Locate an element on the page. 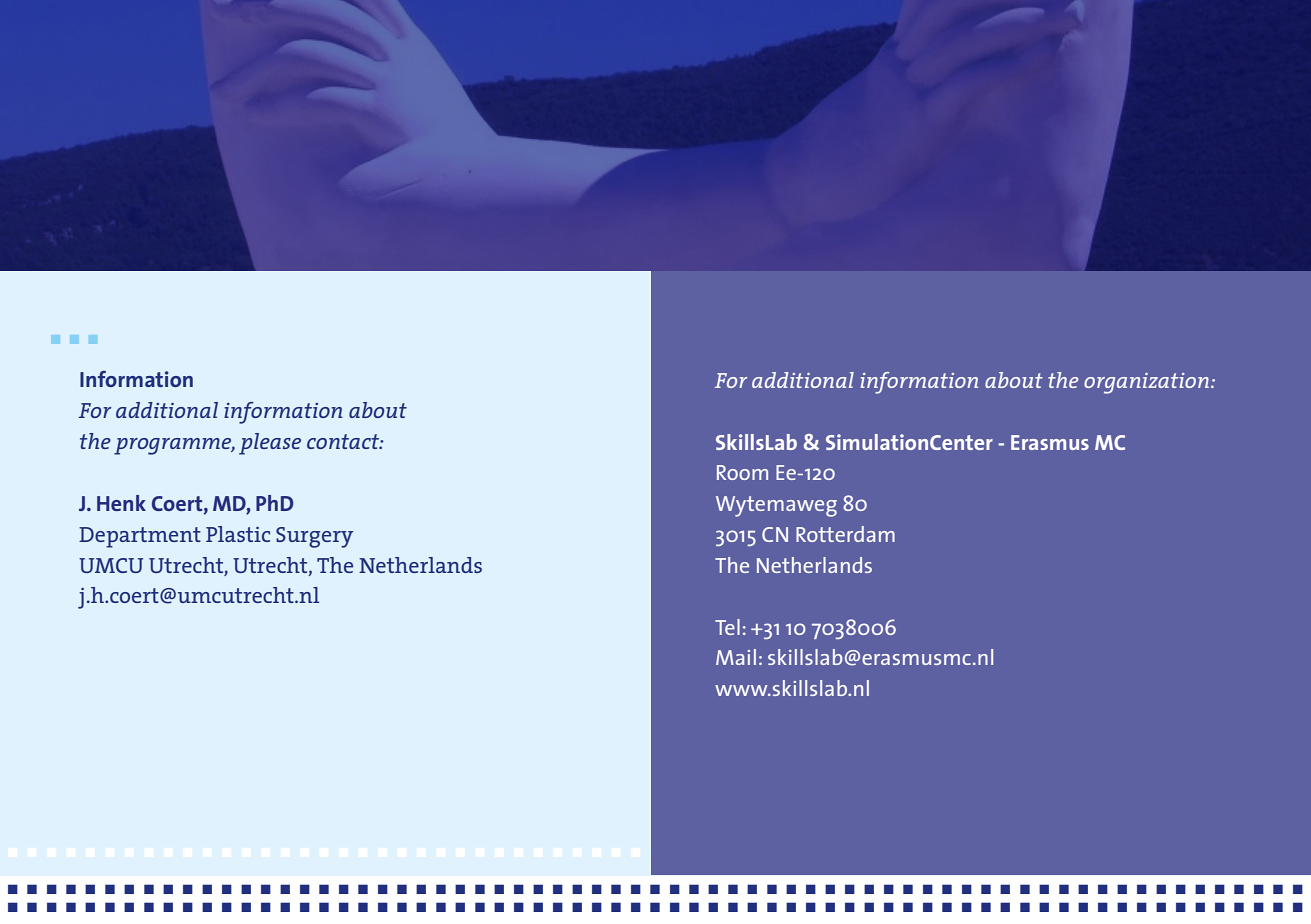 Image resolution: width=1311 pixels, height=924 pixels. Tel is located at coordinates (727, 627).
